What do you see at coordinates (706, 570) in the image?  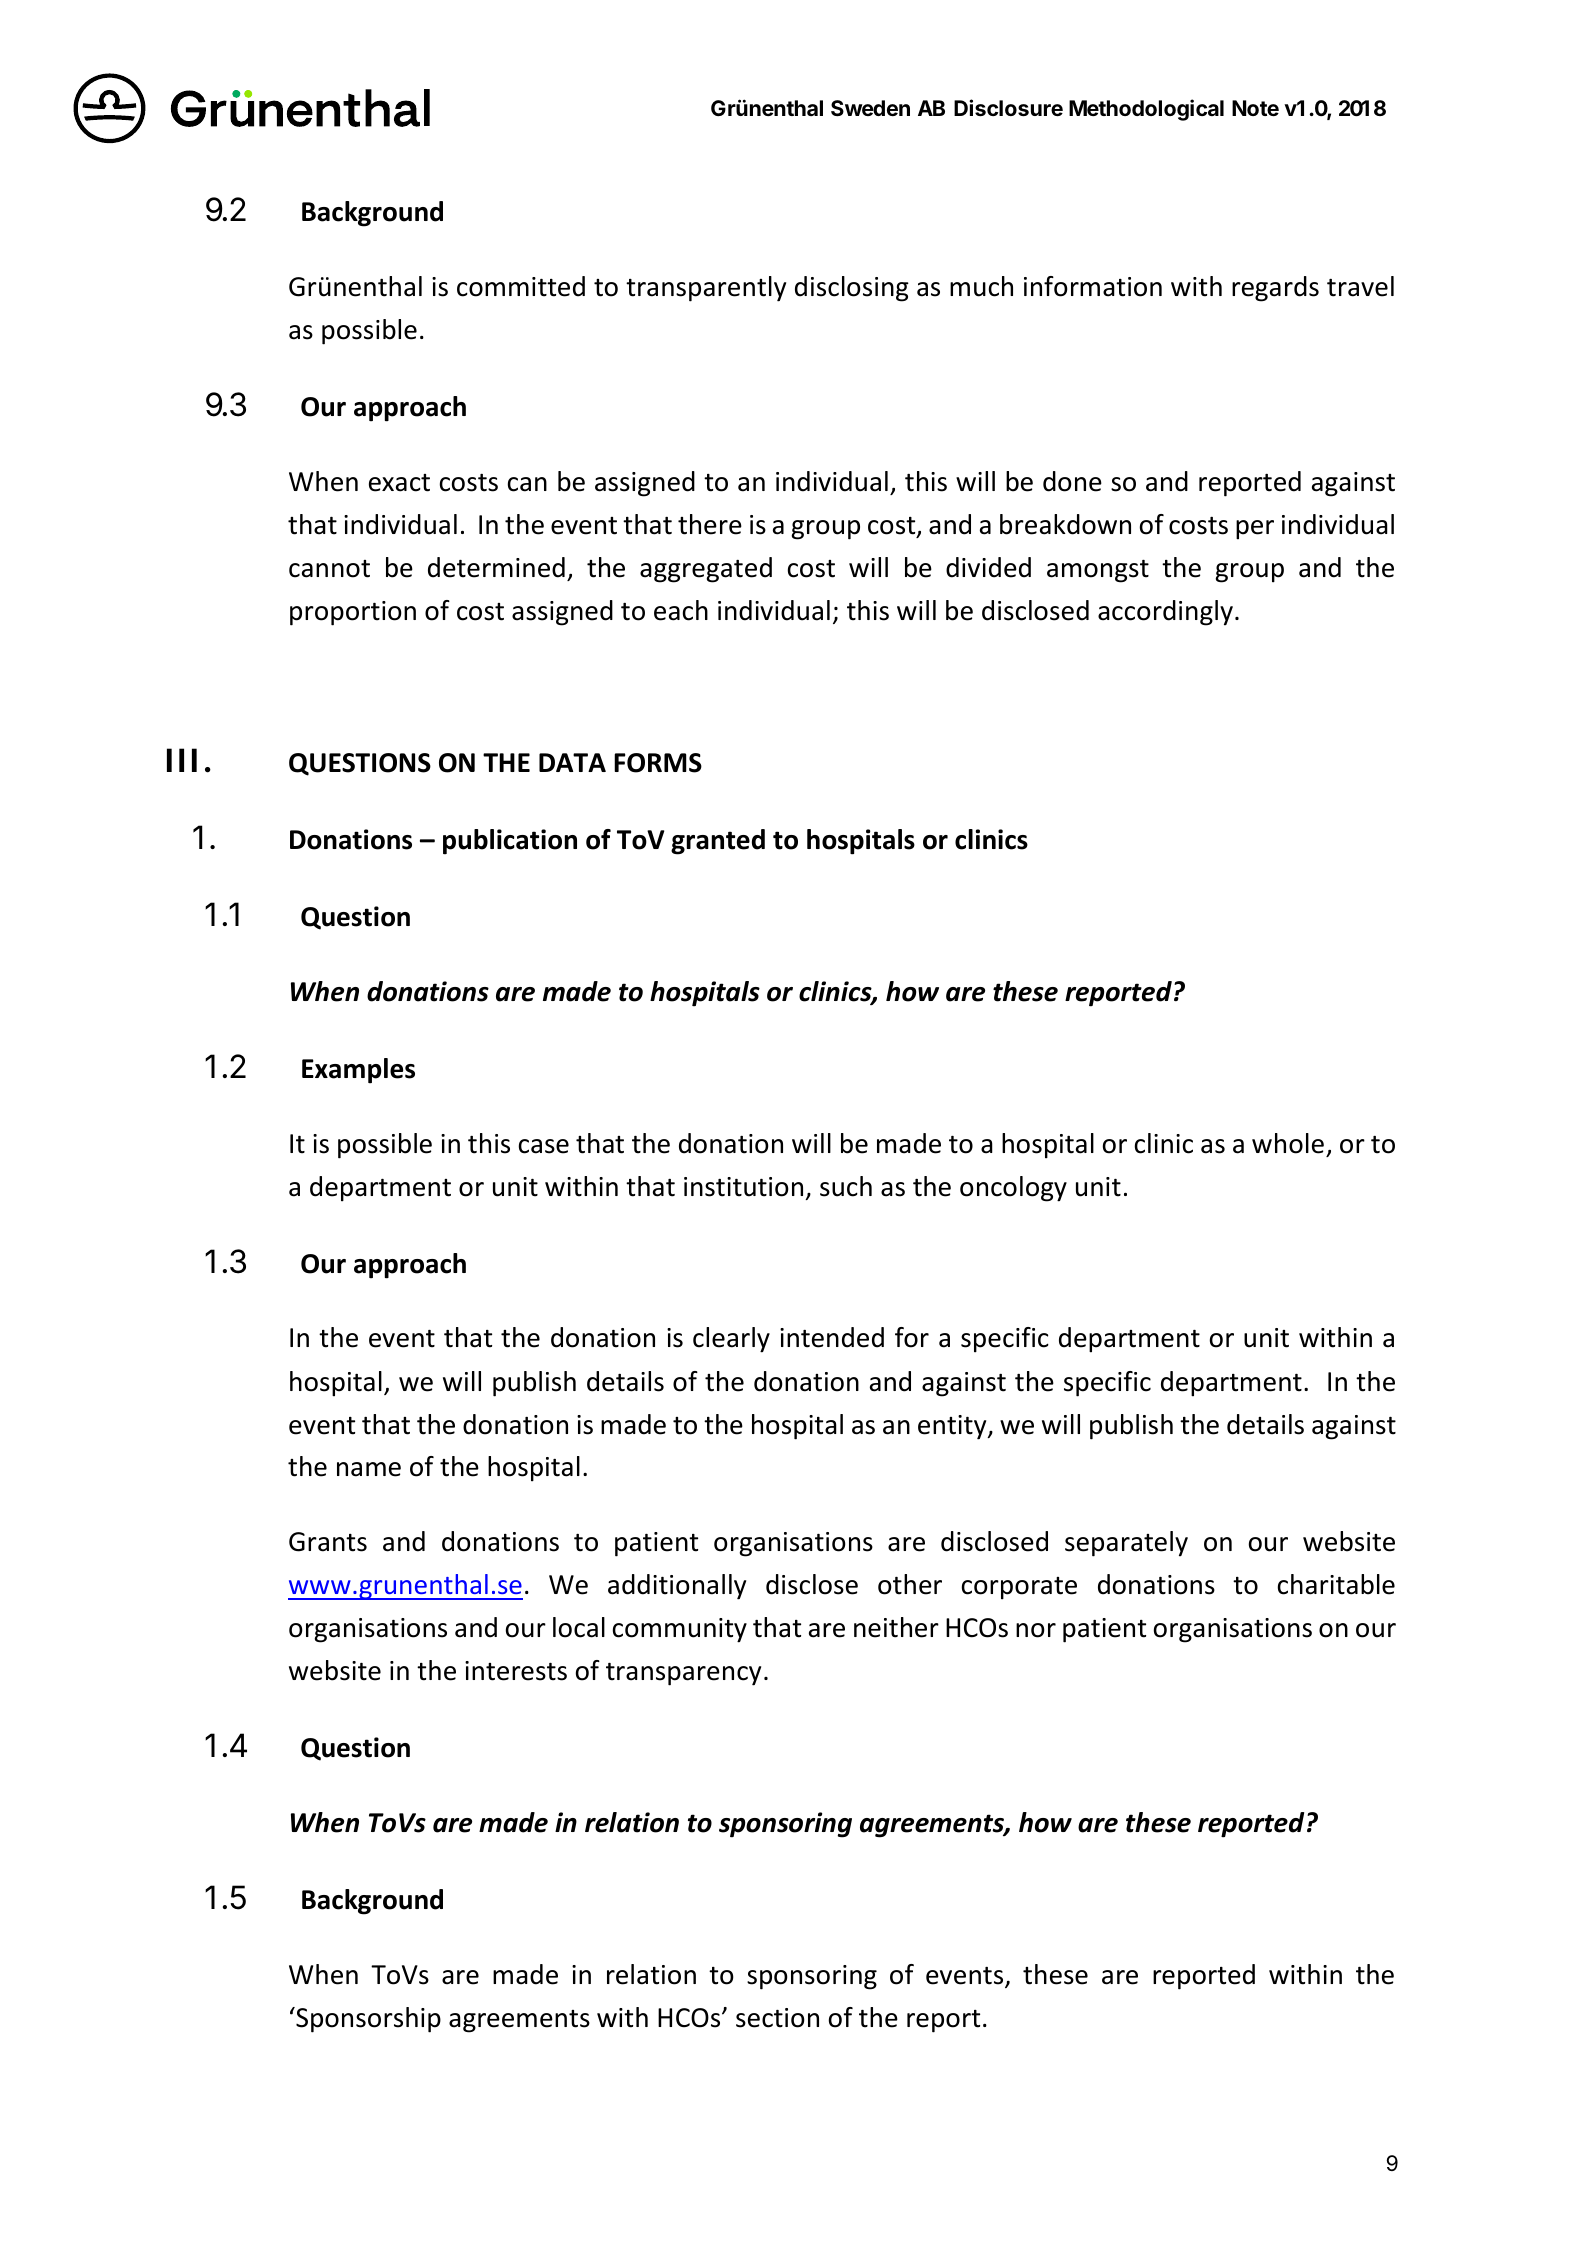 I see `aggregated` at bounding box center [706, 570].
